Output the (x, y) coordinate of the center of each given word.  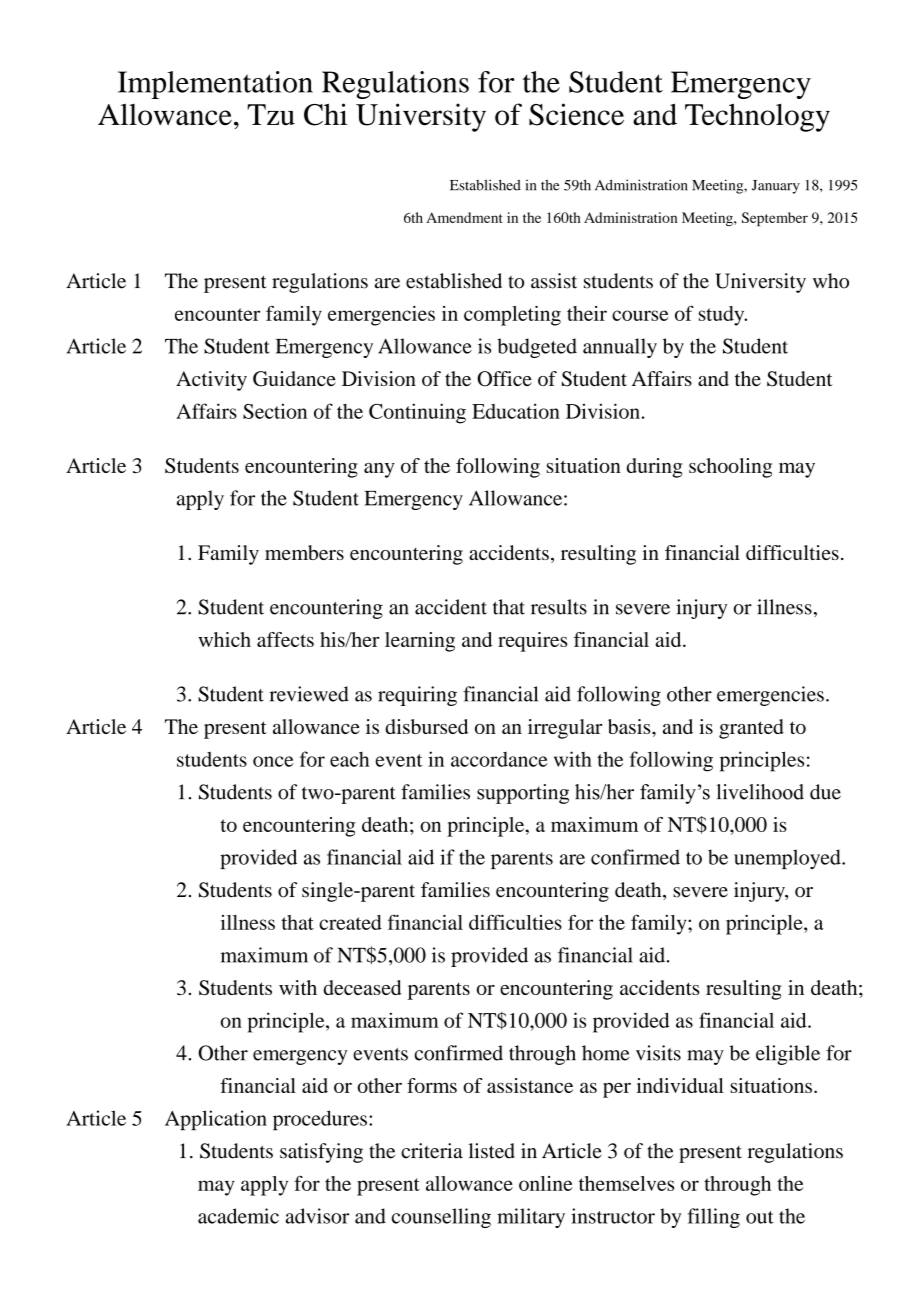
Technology (757, 117)
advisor (317, 1216)
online (546, 1183)
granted (751, 729)
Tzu (271, 115)
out (760, 1217)
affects (285, 639)
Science (576, 114)
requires (532, 642)
